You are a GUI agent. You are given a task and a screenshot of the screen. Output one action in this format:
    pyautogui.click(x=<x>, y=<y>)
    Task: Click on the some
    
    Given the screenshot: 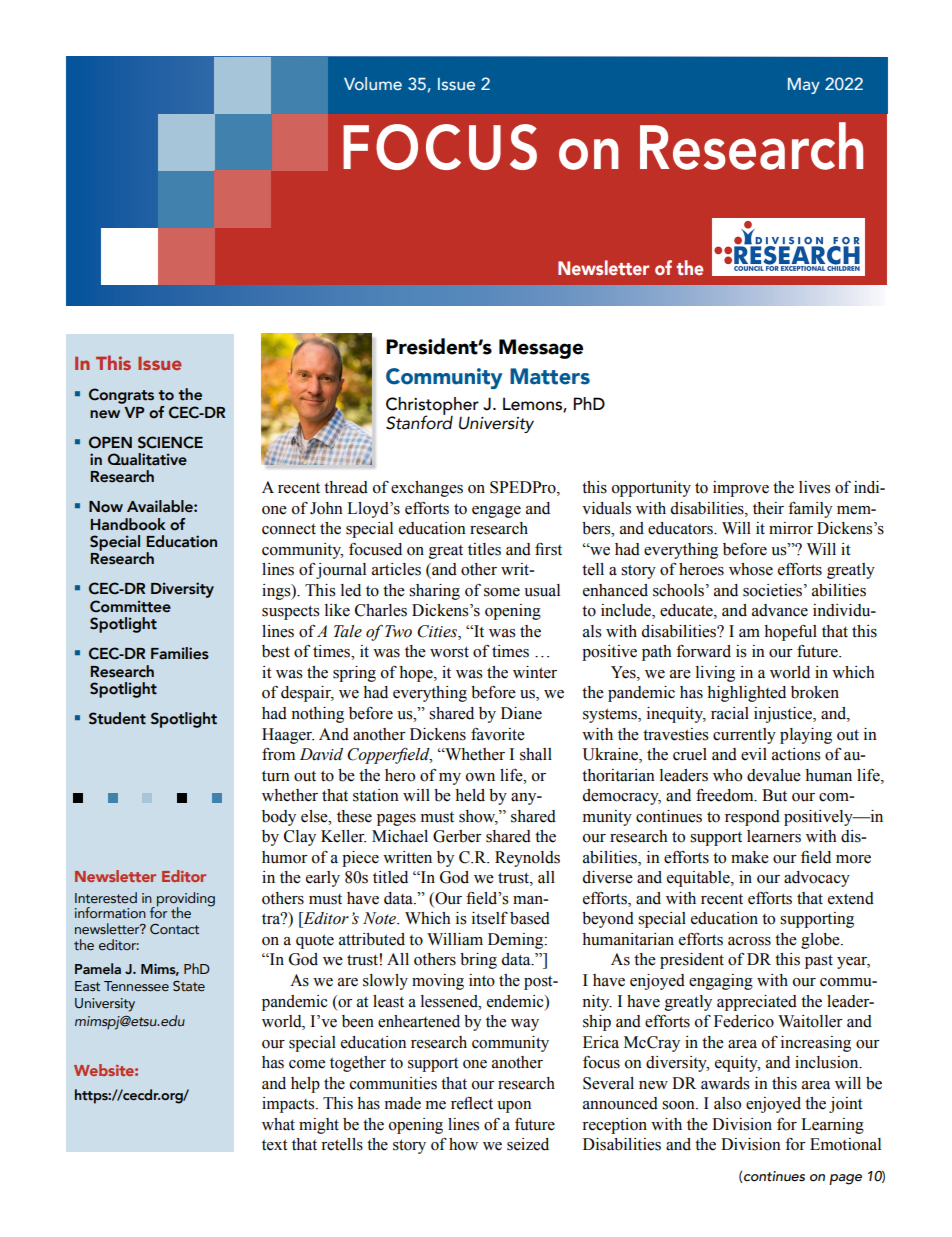 What is the action you would take?
    pyautogui.click(x=502, y=592)
